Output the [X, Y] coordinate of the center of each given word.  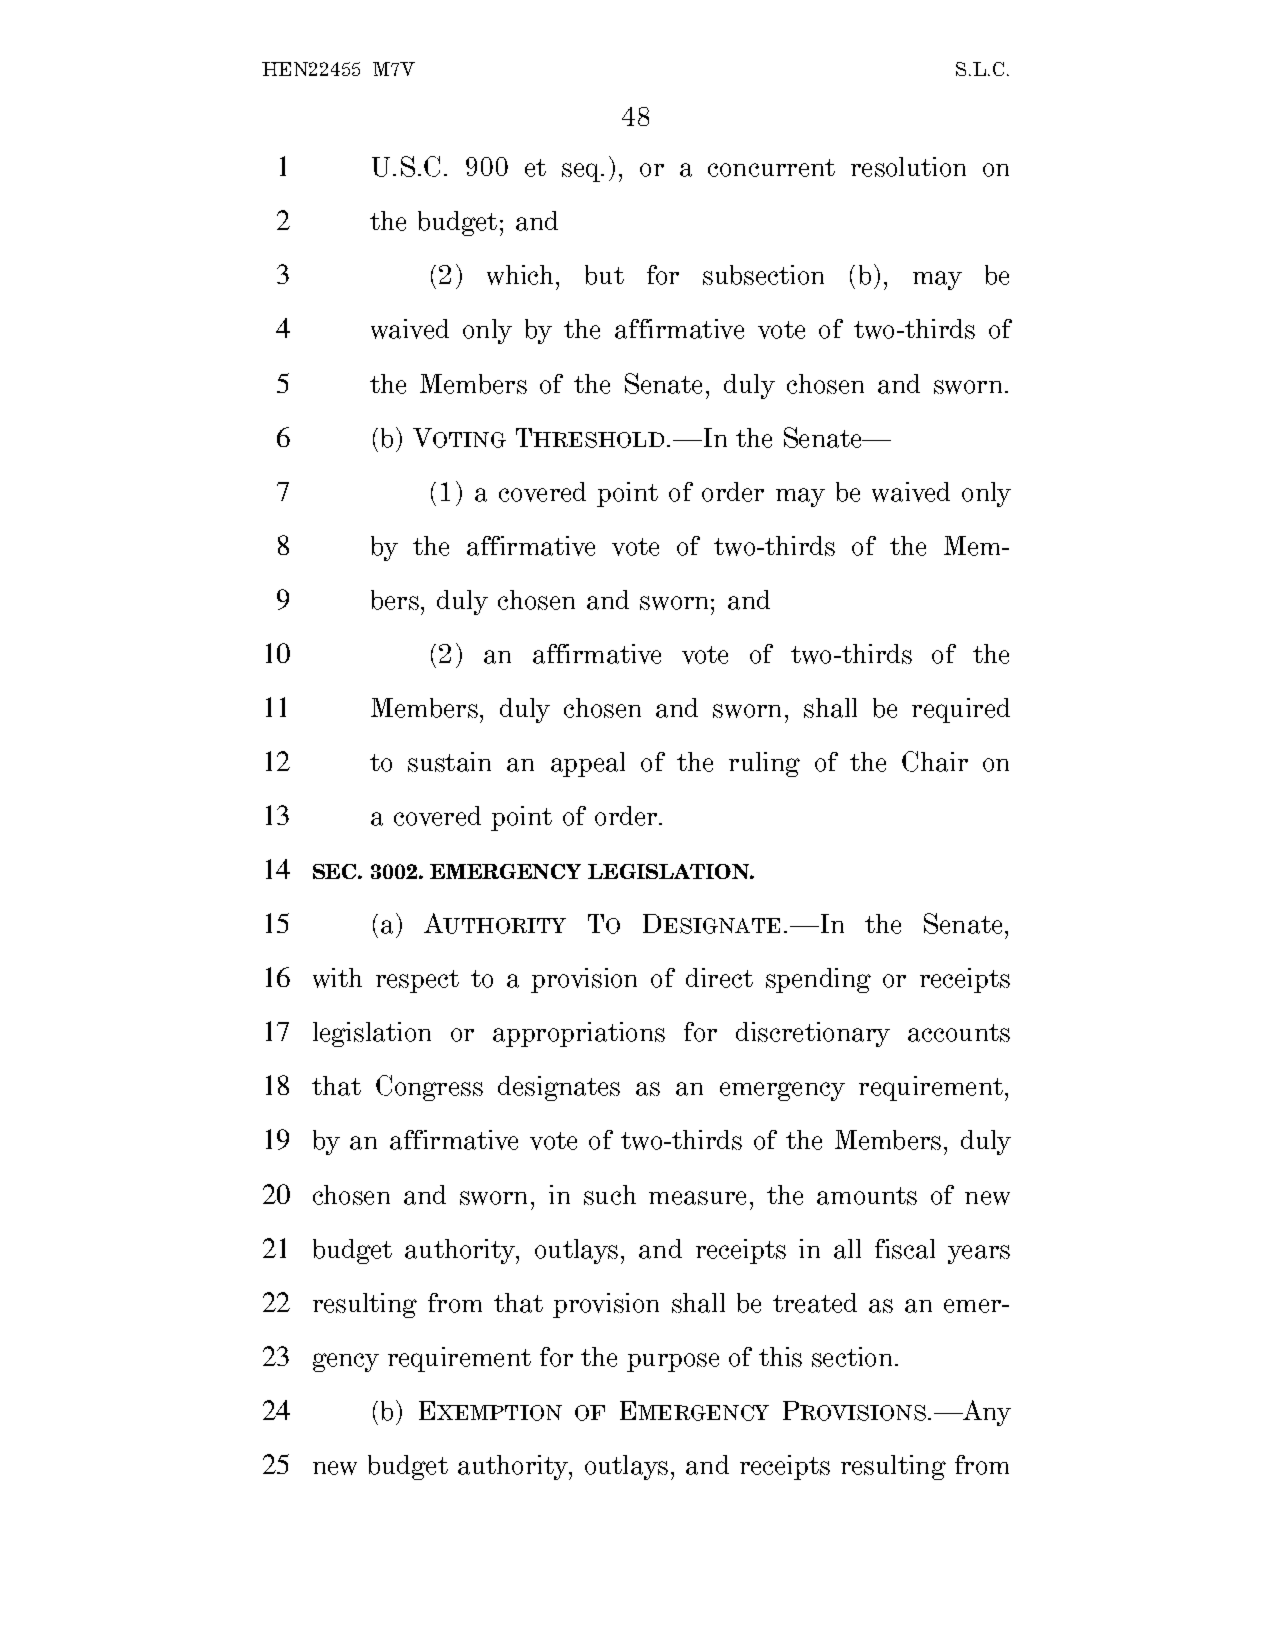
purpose [673, 1362]
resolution [908, 167]
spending [818, 980]
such [610, 1195]
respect [417, 981]
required [961, 710]
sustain [449, 762]
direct [719, 978]
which [522, 275]
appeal [588, 764]
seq [582, 172]
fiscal [905, 1249]
